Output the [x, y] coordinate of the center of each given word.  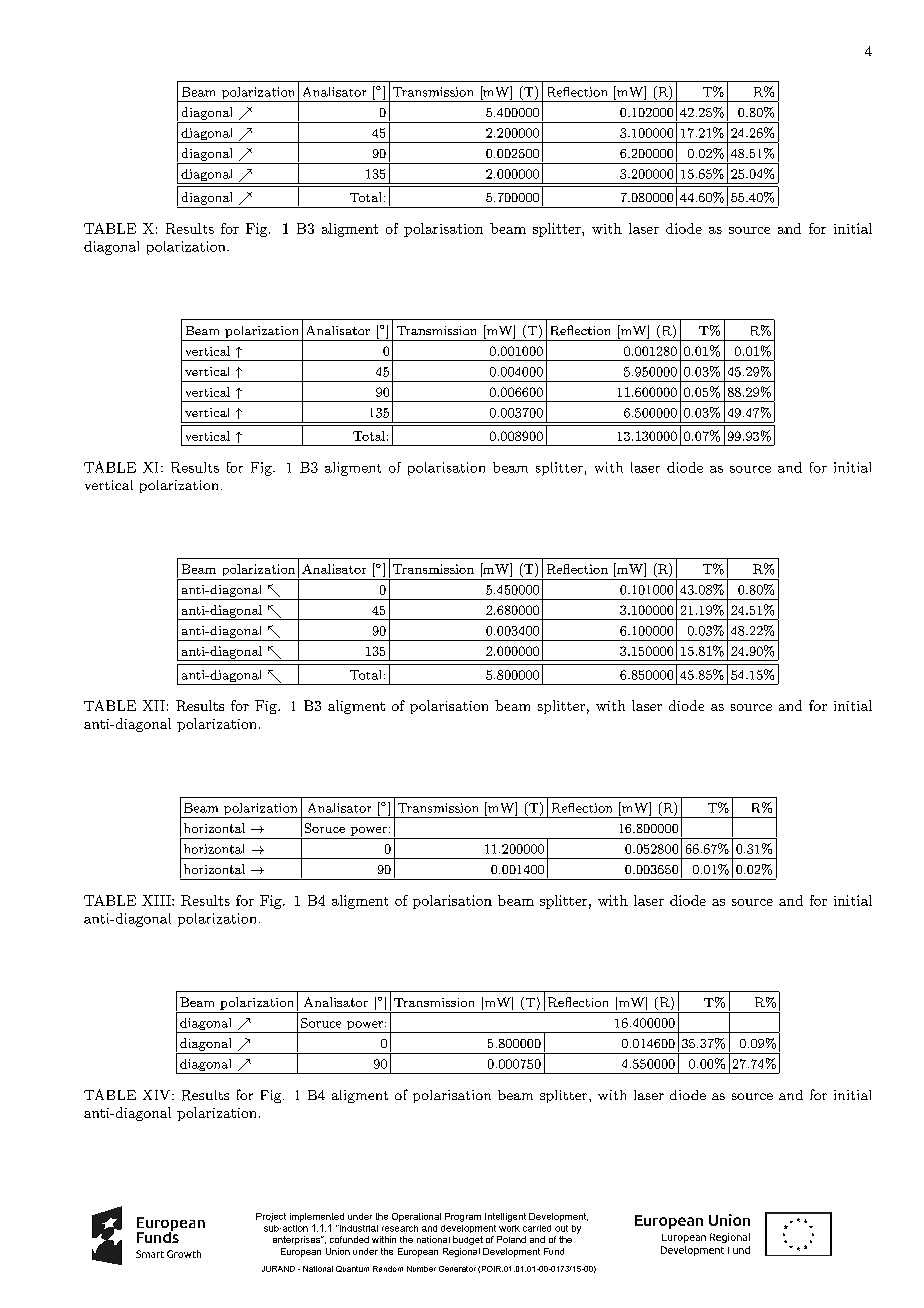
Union [338, 1251]
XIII [157, 900]
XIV [158, 1095]
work [509, 1228]
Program [463, 1217]
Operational [416, 1217]
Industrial [358, 1228]
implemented [317, 1217]
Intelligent [505, 1217]
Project [271, 1217]
